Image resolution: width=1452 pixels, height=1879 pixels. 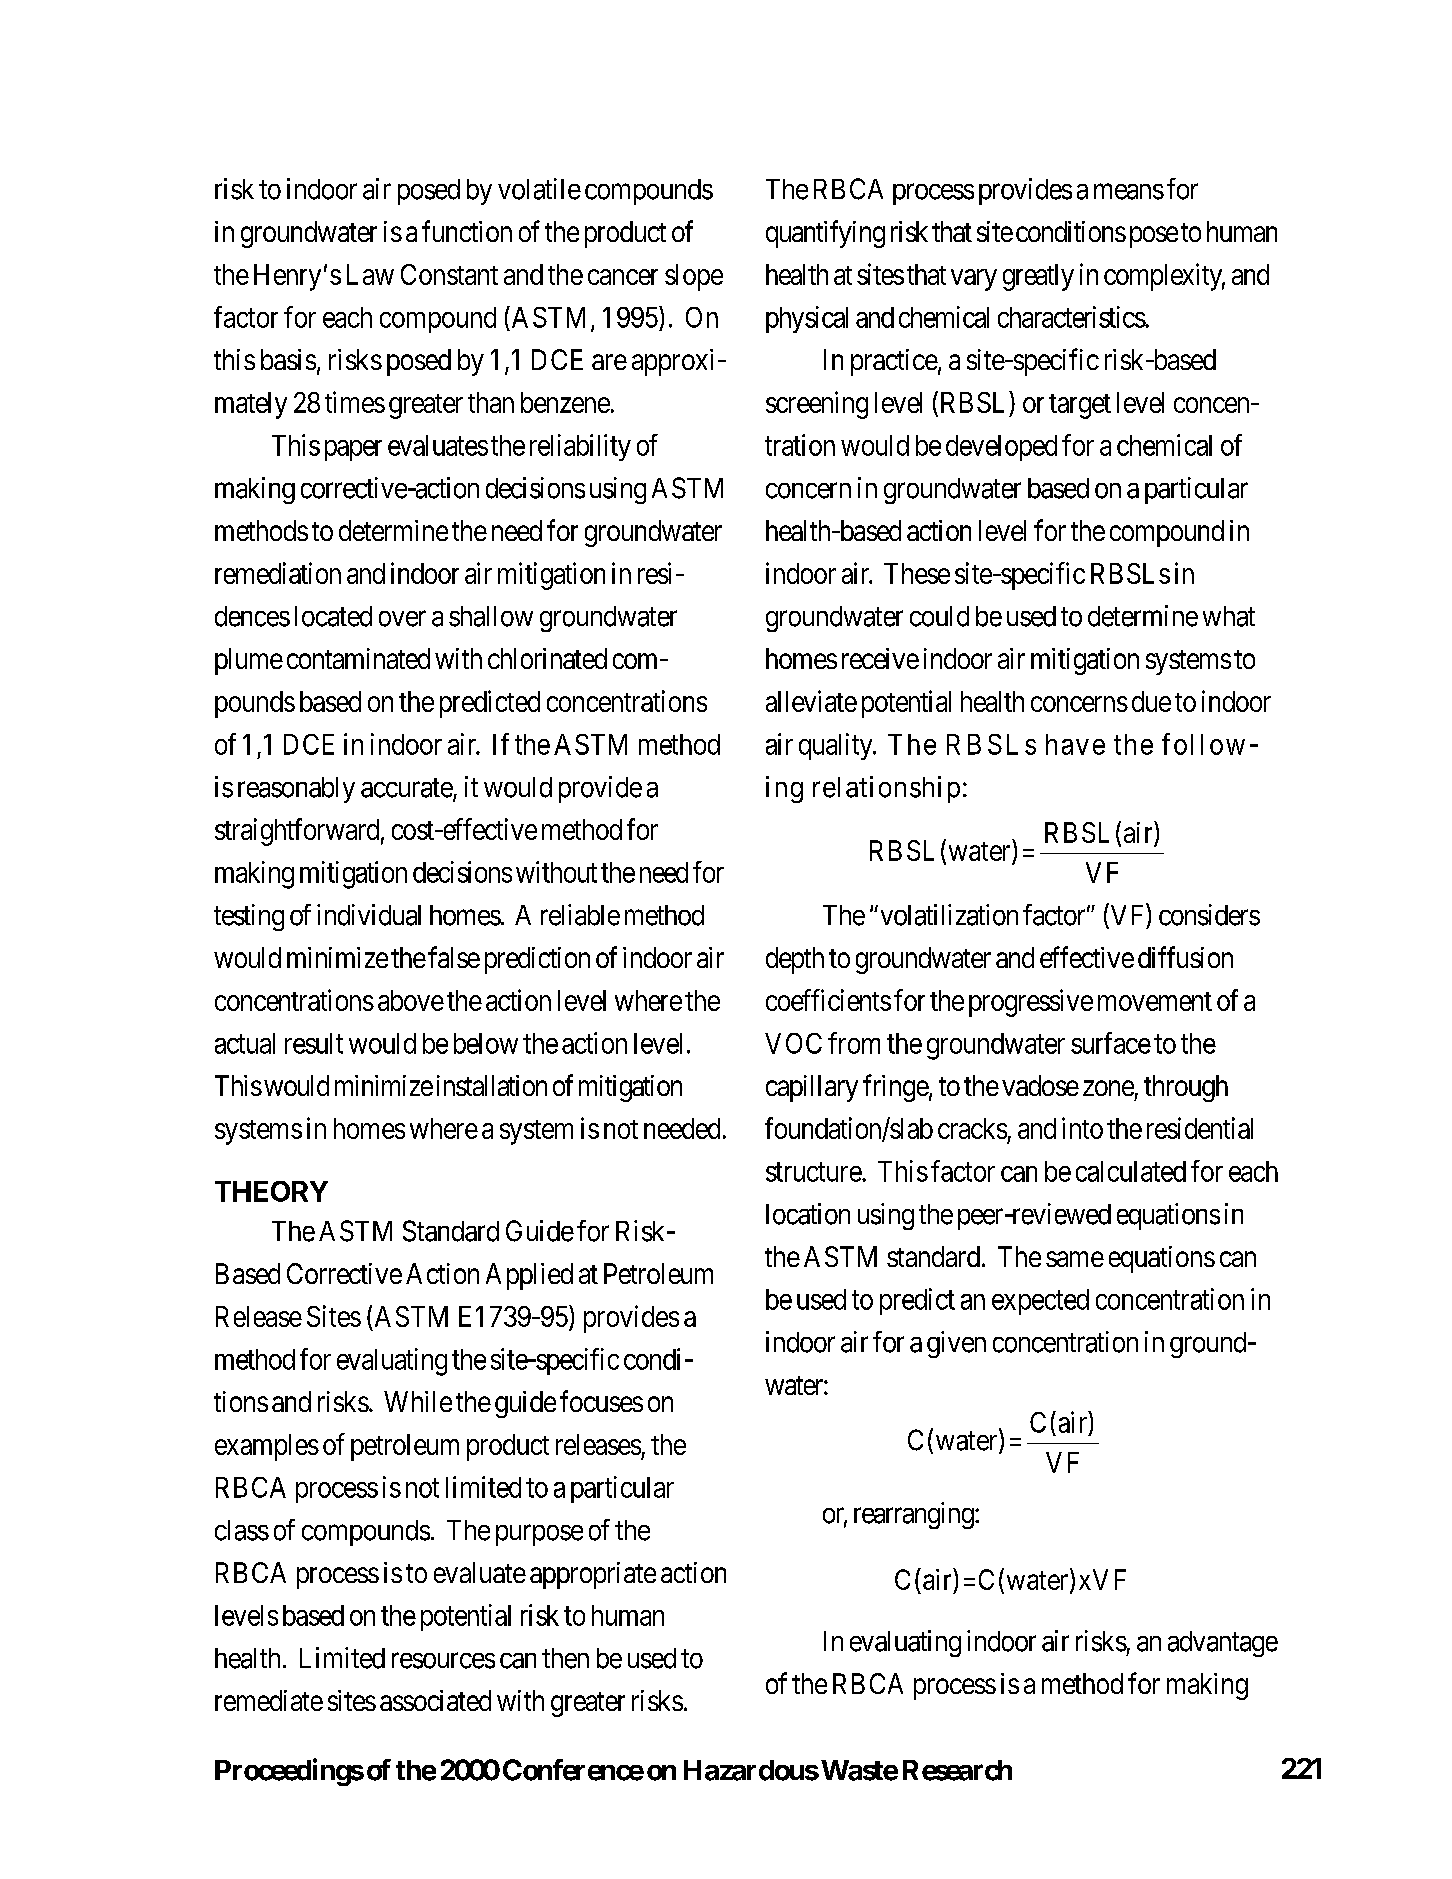 I want to click on advantage, so click(x=1223, y=1644).
